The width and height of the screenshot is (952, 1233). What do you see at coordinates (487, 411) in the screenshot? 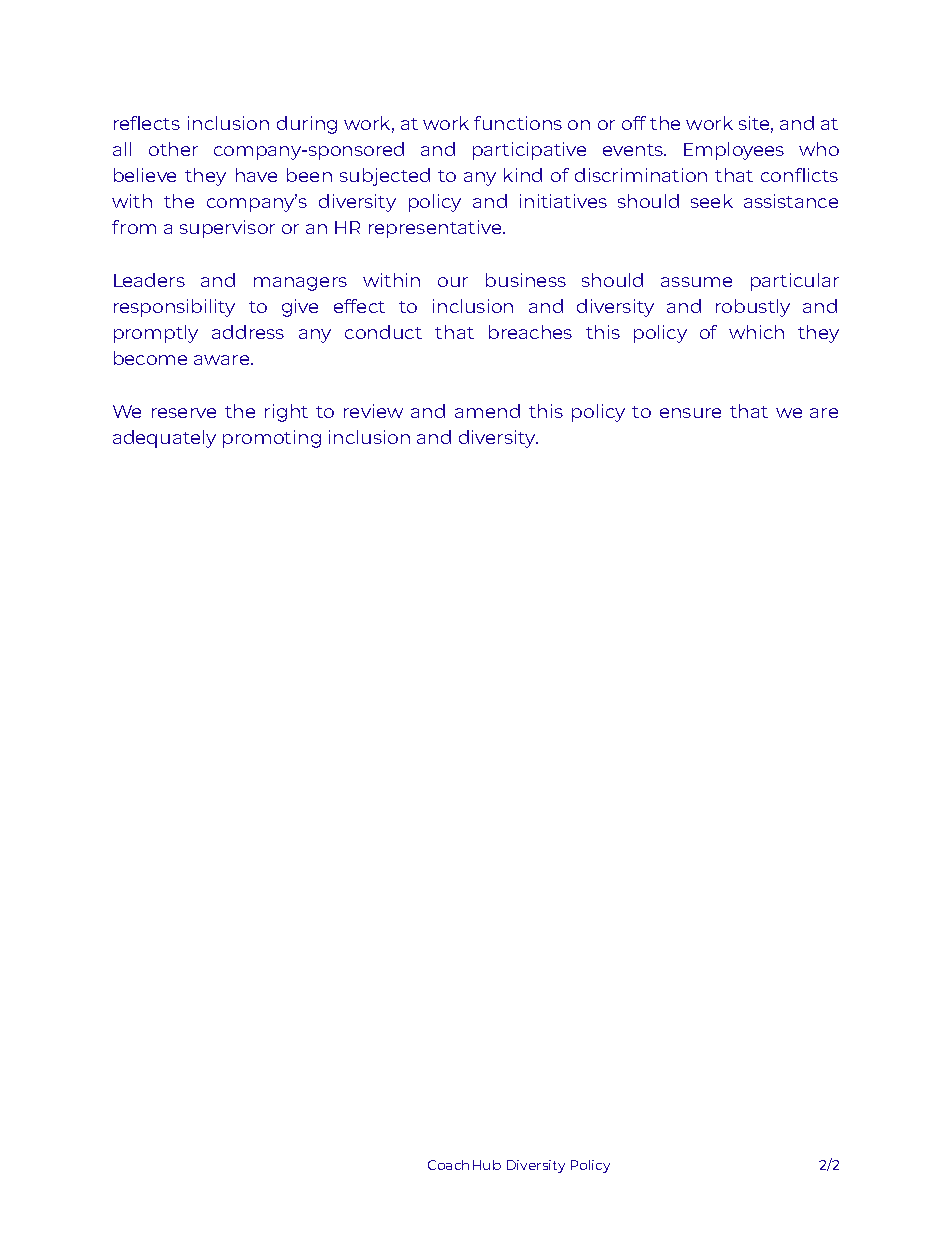
I see `amend` at bounding box center [487, 411].
